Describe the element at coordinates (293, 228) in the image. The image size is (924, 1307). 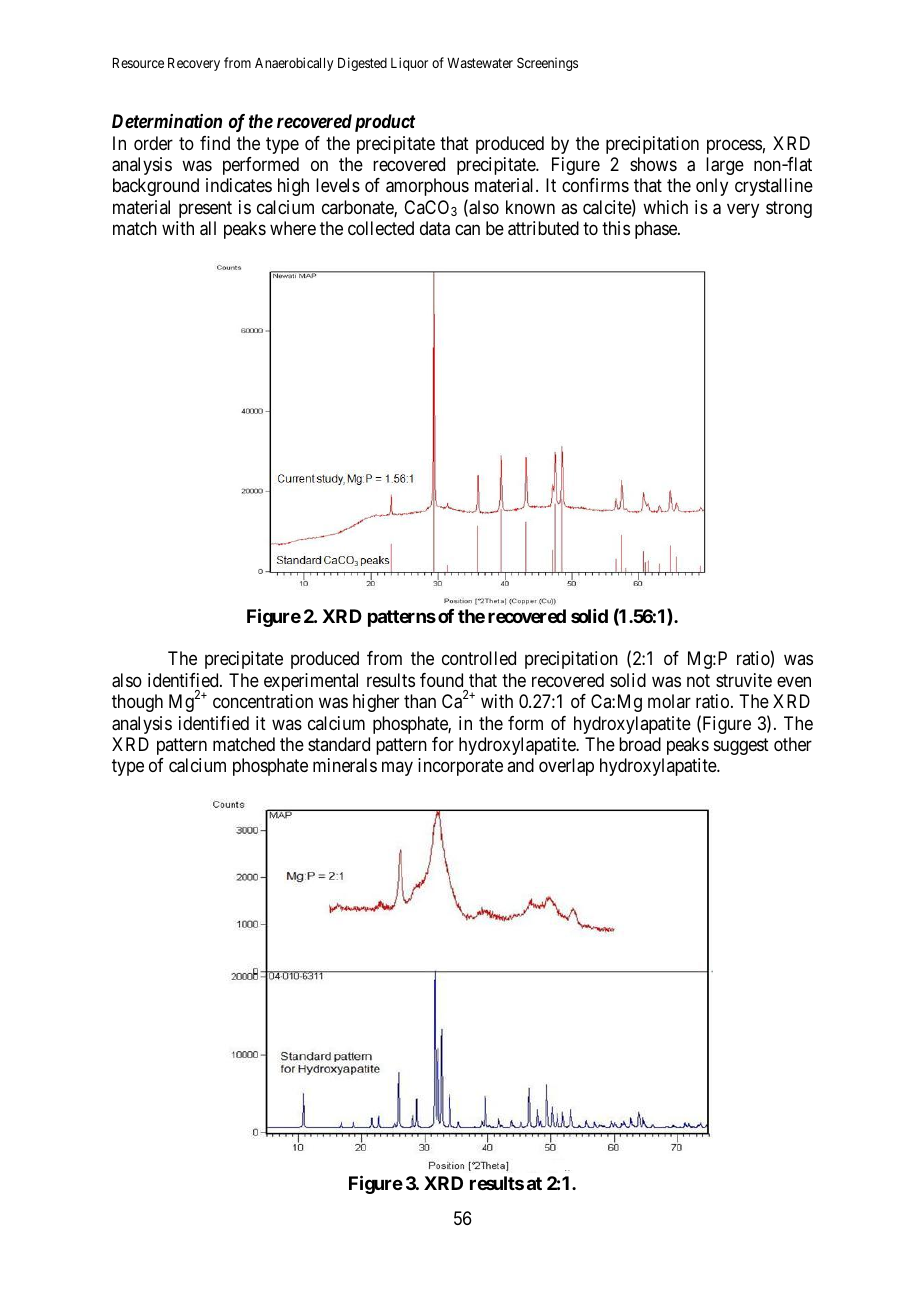
I see `where` at that location.
